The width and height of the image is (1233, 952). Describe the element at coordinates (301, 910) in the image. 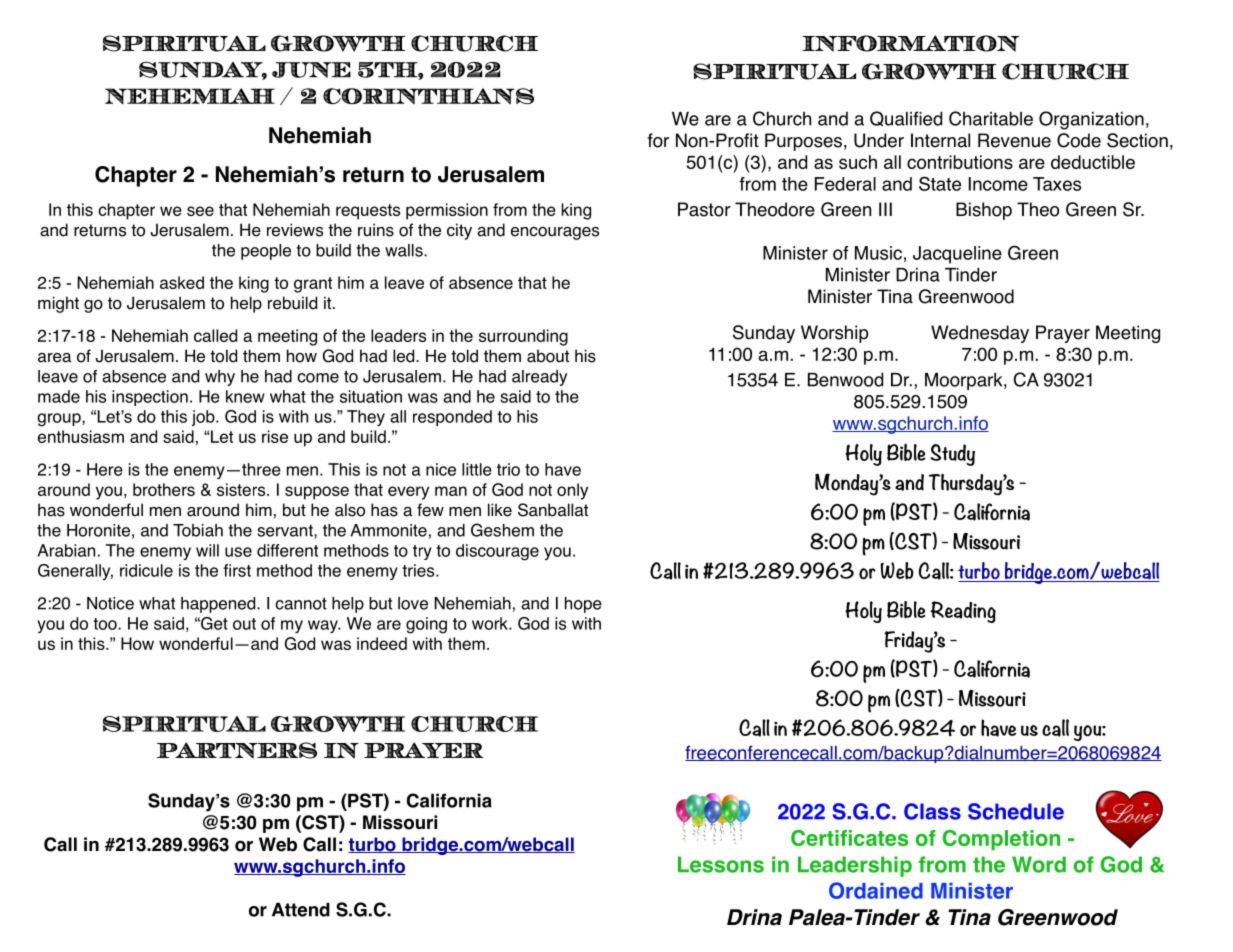

I see `Attend` at that location.
